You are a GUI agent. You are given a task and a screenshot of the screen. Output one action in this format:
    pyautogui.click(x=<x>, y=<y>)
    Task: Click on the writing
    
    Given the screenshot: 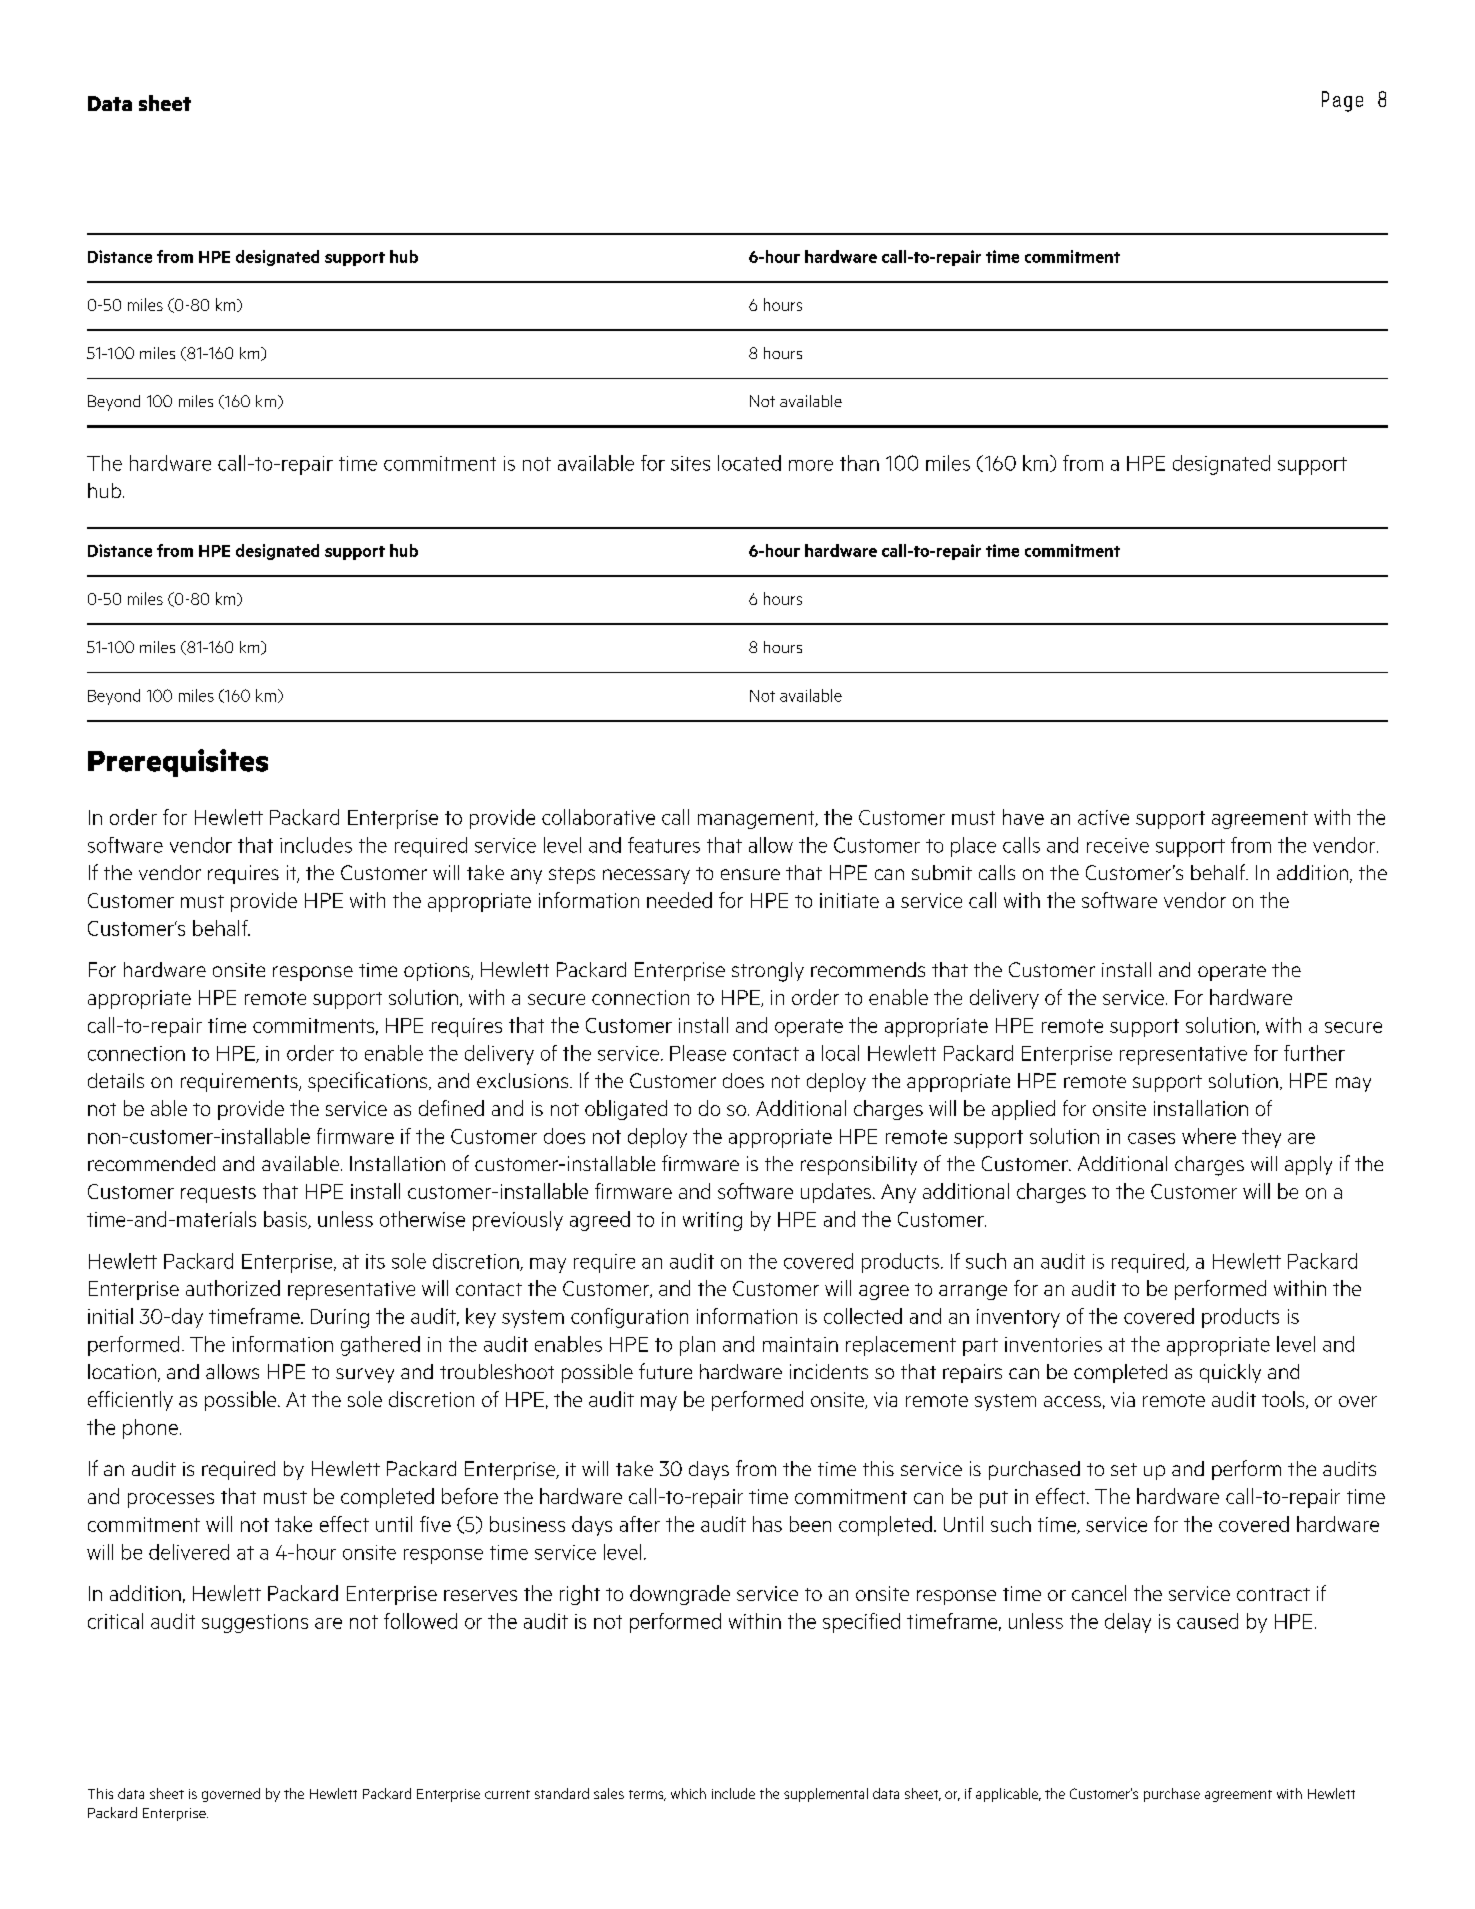 What is the action you would take?
    pyautogui.click(x=712, y=1221)
